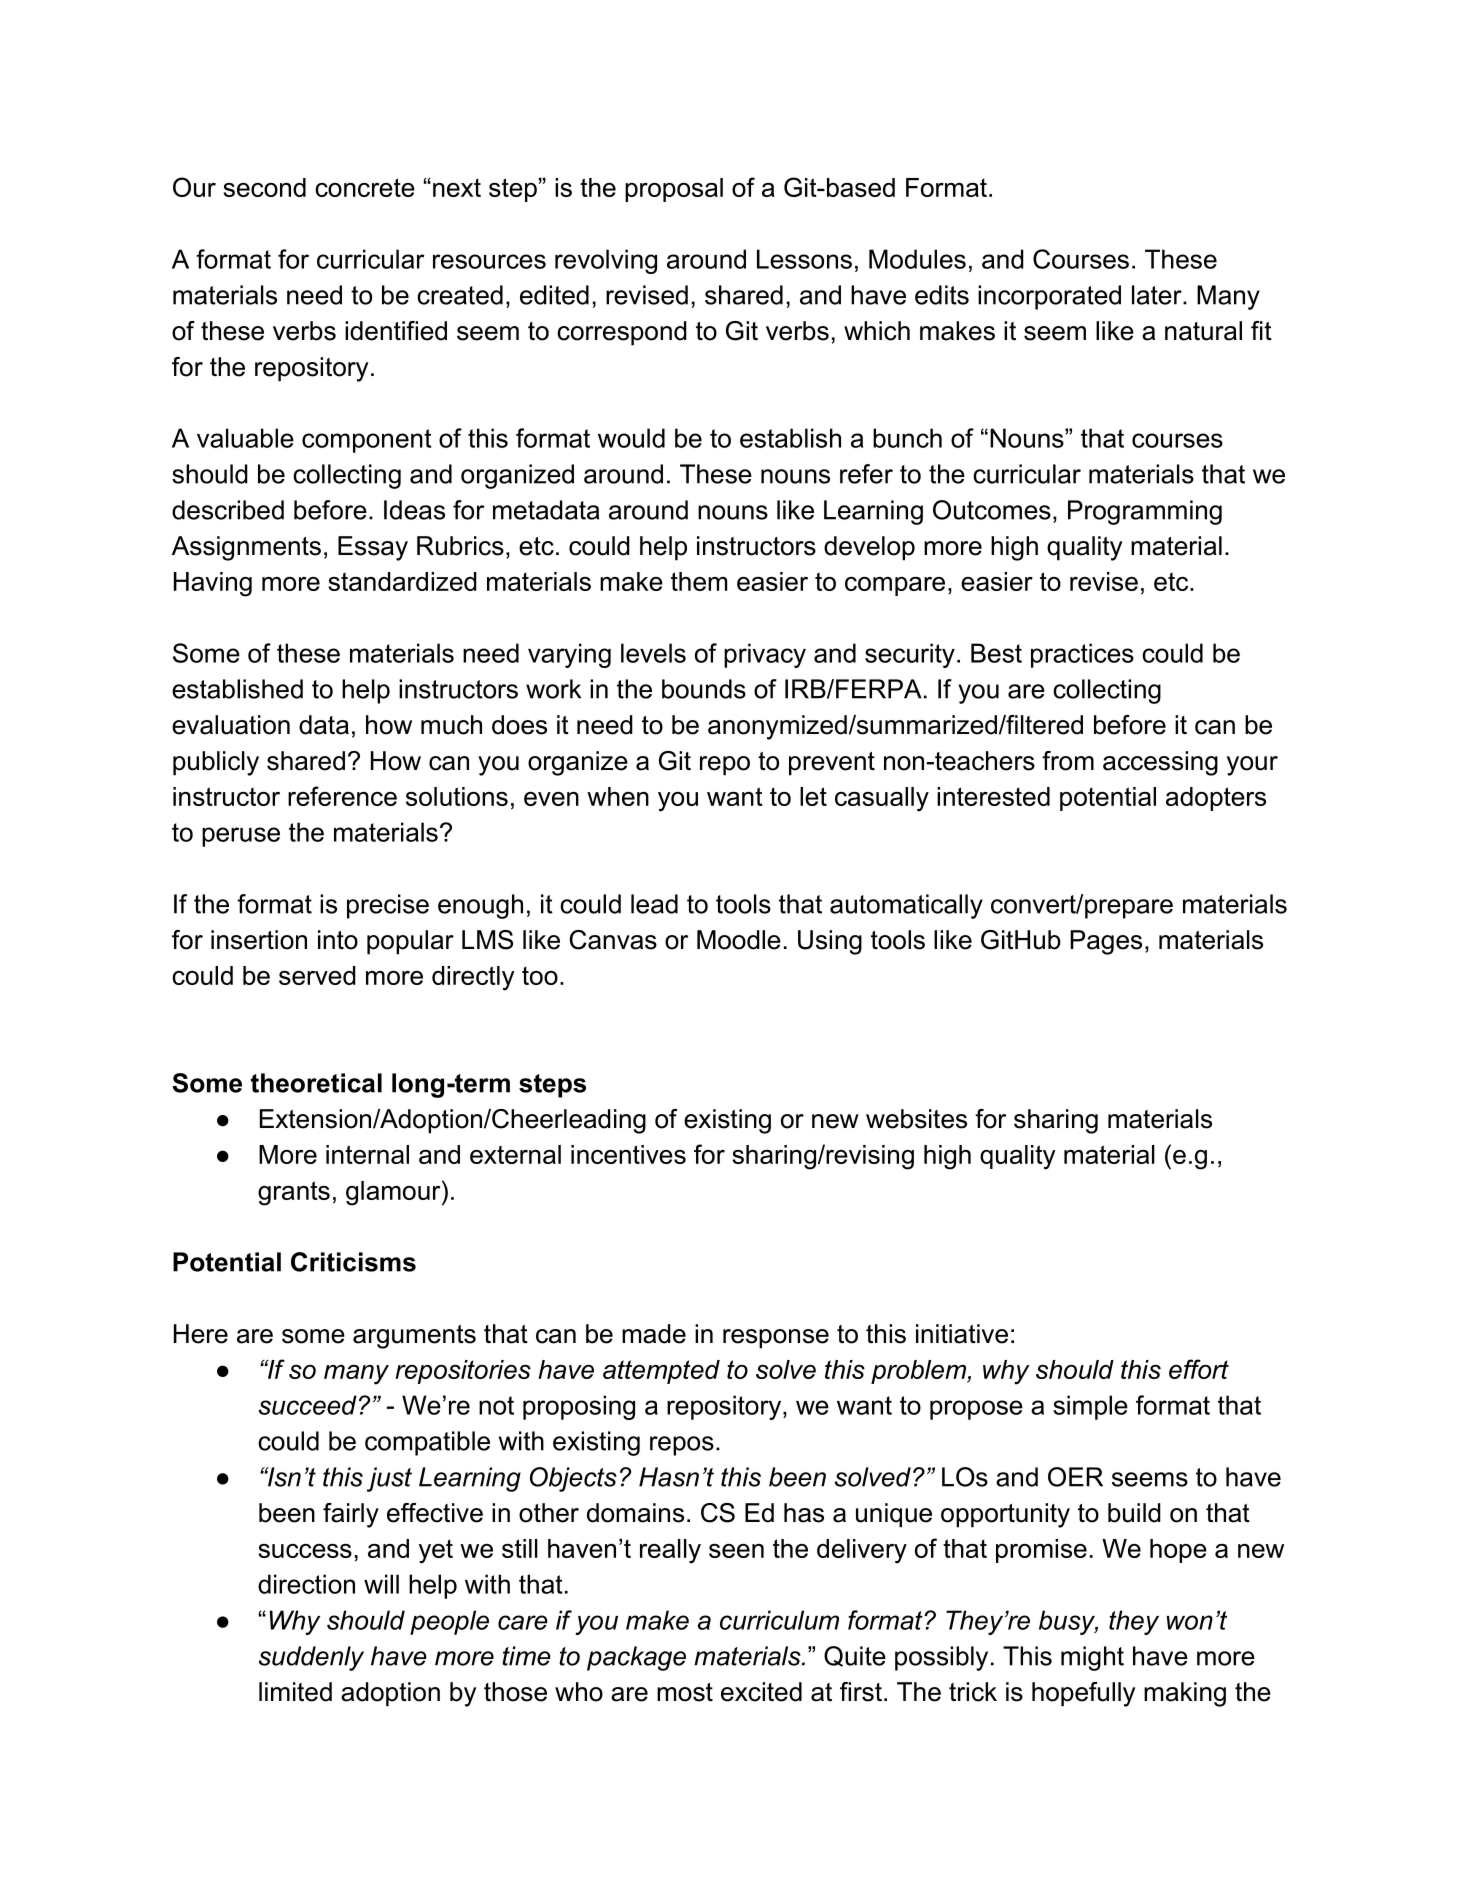 This screenshot has width=1461, height=1891. What do you see at coordinates (804, 259) in the screenshot?
I see `Lessons` at bounding box center [804, 259].
